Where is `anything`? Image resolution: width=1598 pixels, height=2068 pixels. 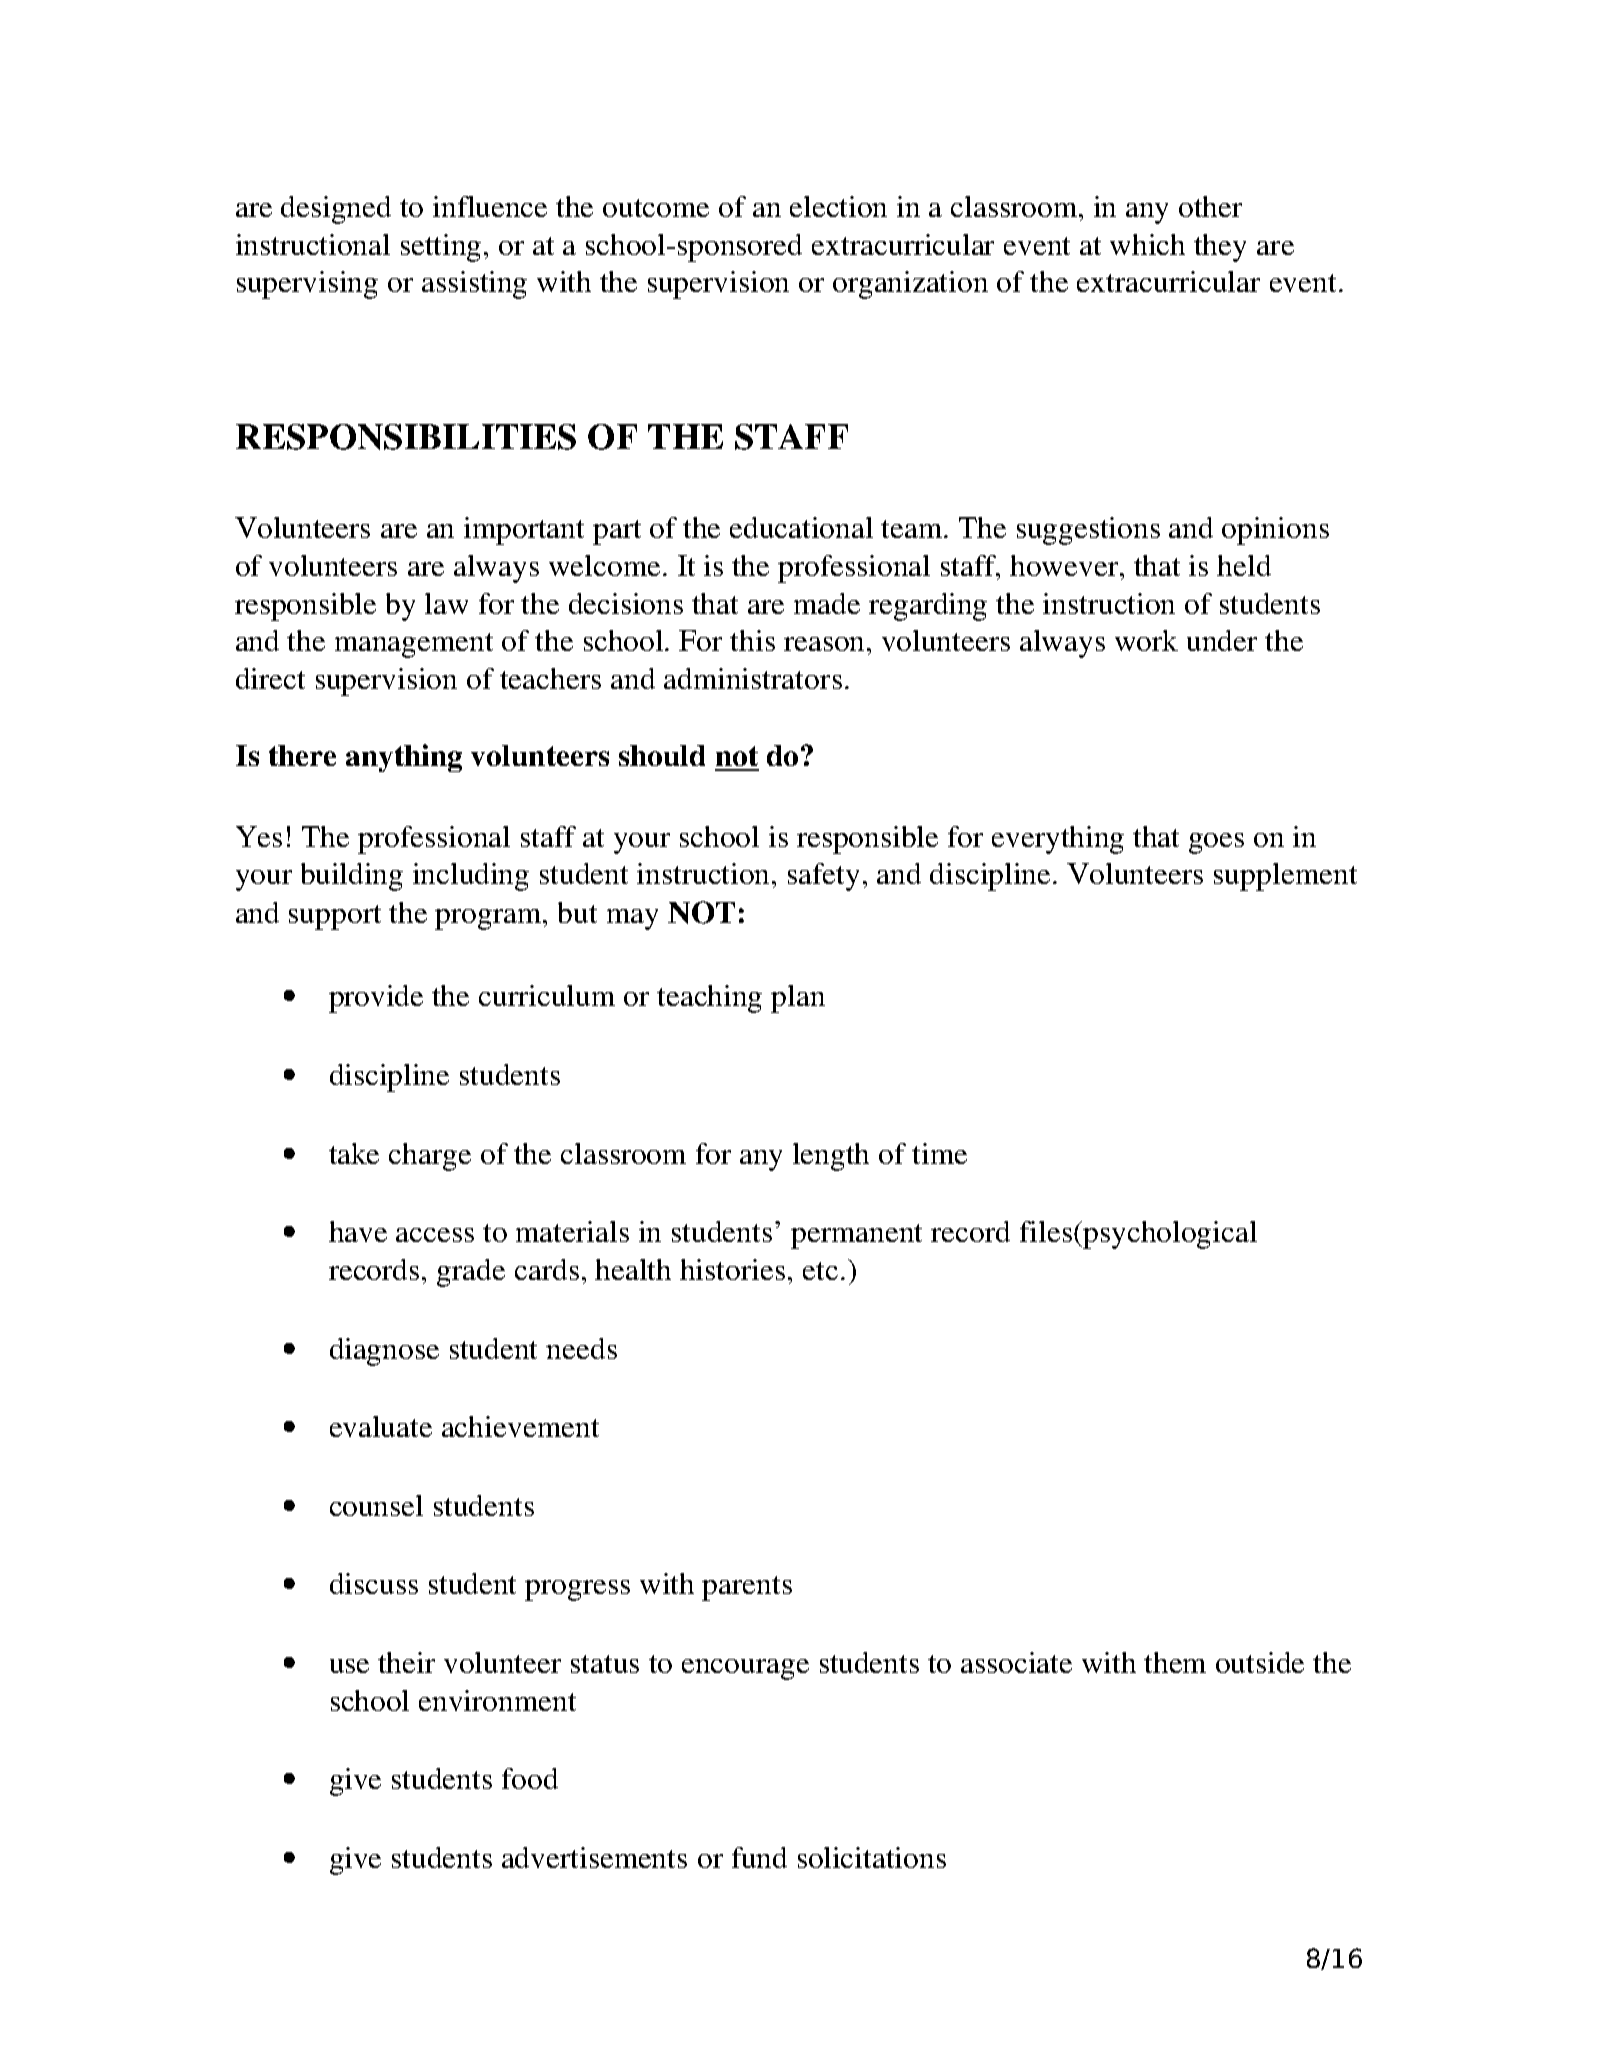 anything is located at coordinates (404, 758).
